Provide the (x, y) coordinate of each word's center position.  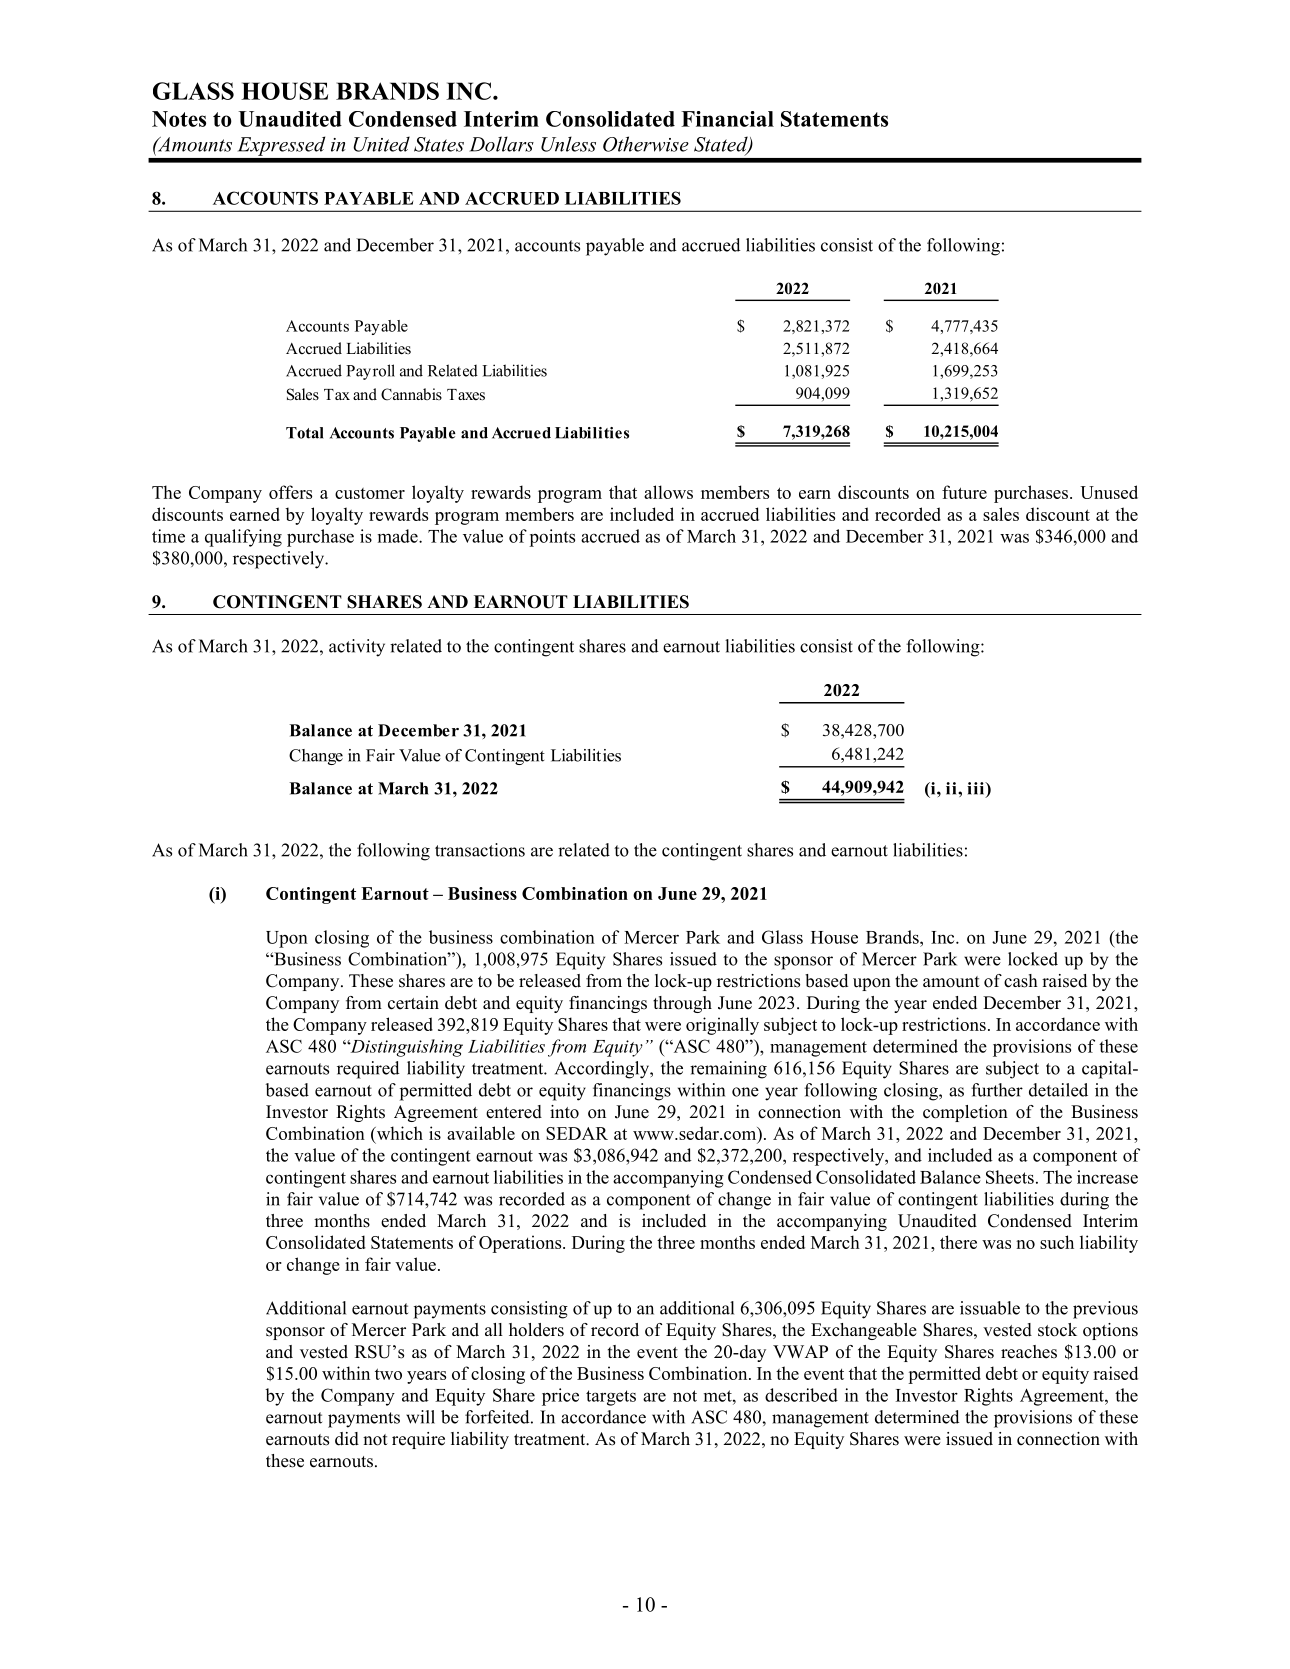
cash (1021, 981)
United (381, 144)
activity (357, 648)
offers (290, 492)
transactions (480, 850)
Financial (727, 119)
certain (413, 1003)
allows (668, 492)
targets (611, 1398)
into (564, 1112)
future (964, 492)
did (347, 1439)
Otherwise (646, 144)
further (997, 1090)
